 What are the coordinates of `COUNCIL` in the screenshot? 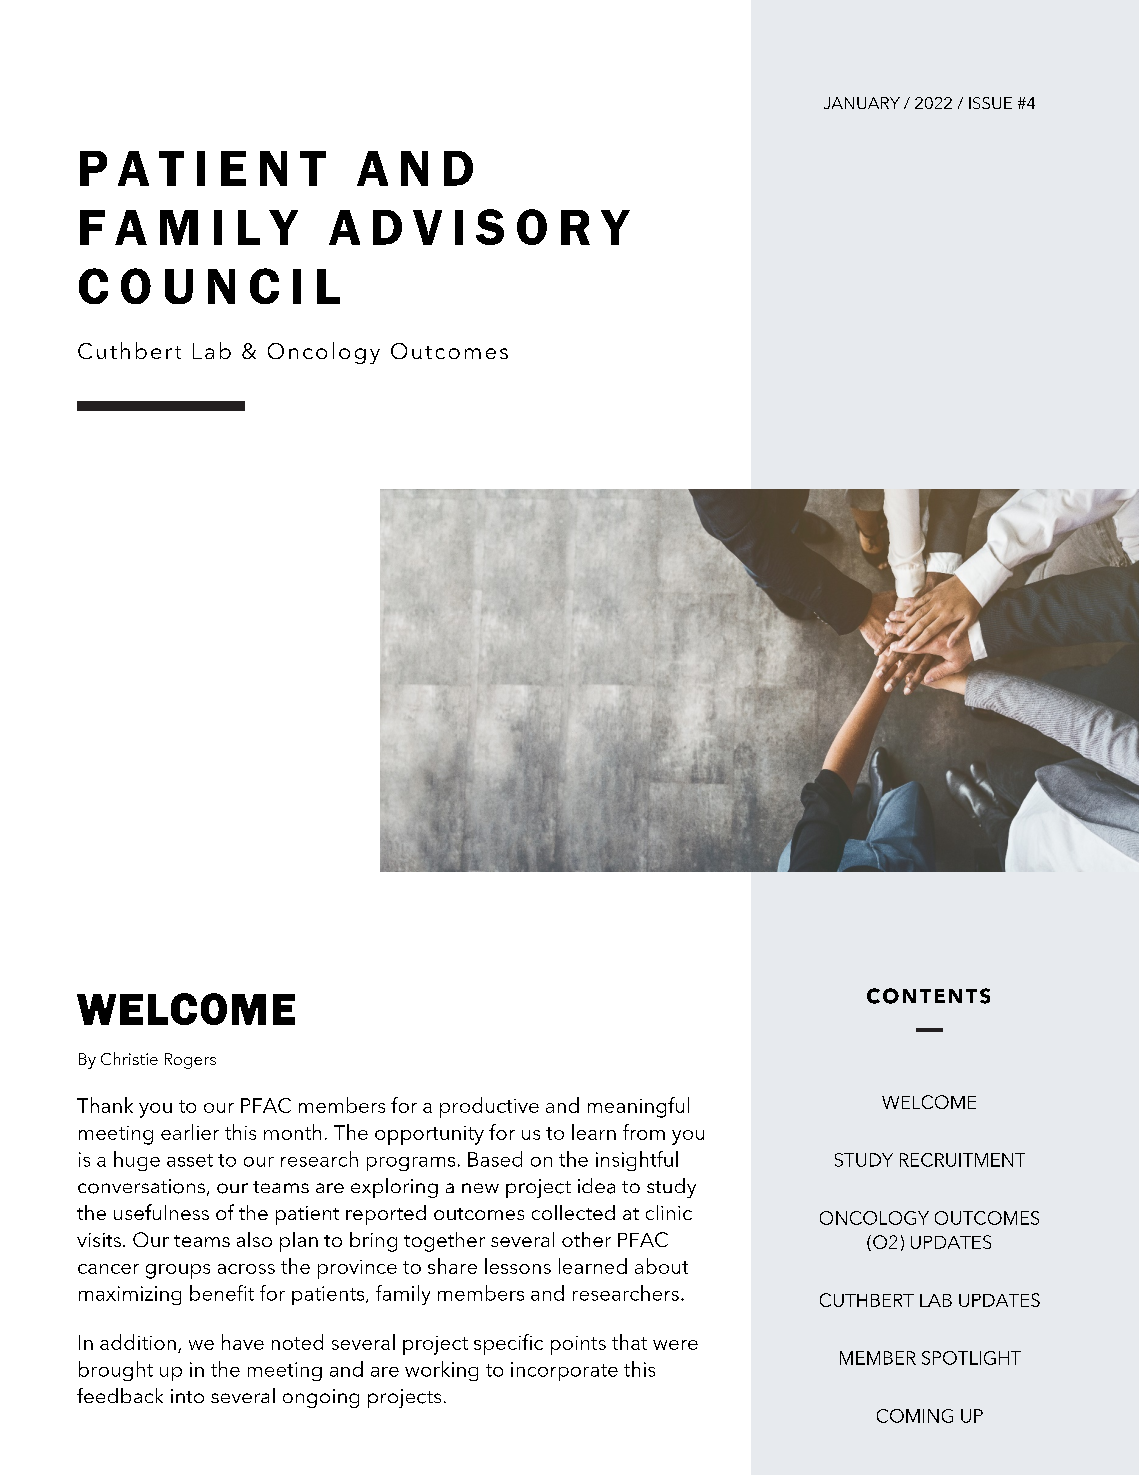 It's located at (209, 286).
